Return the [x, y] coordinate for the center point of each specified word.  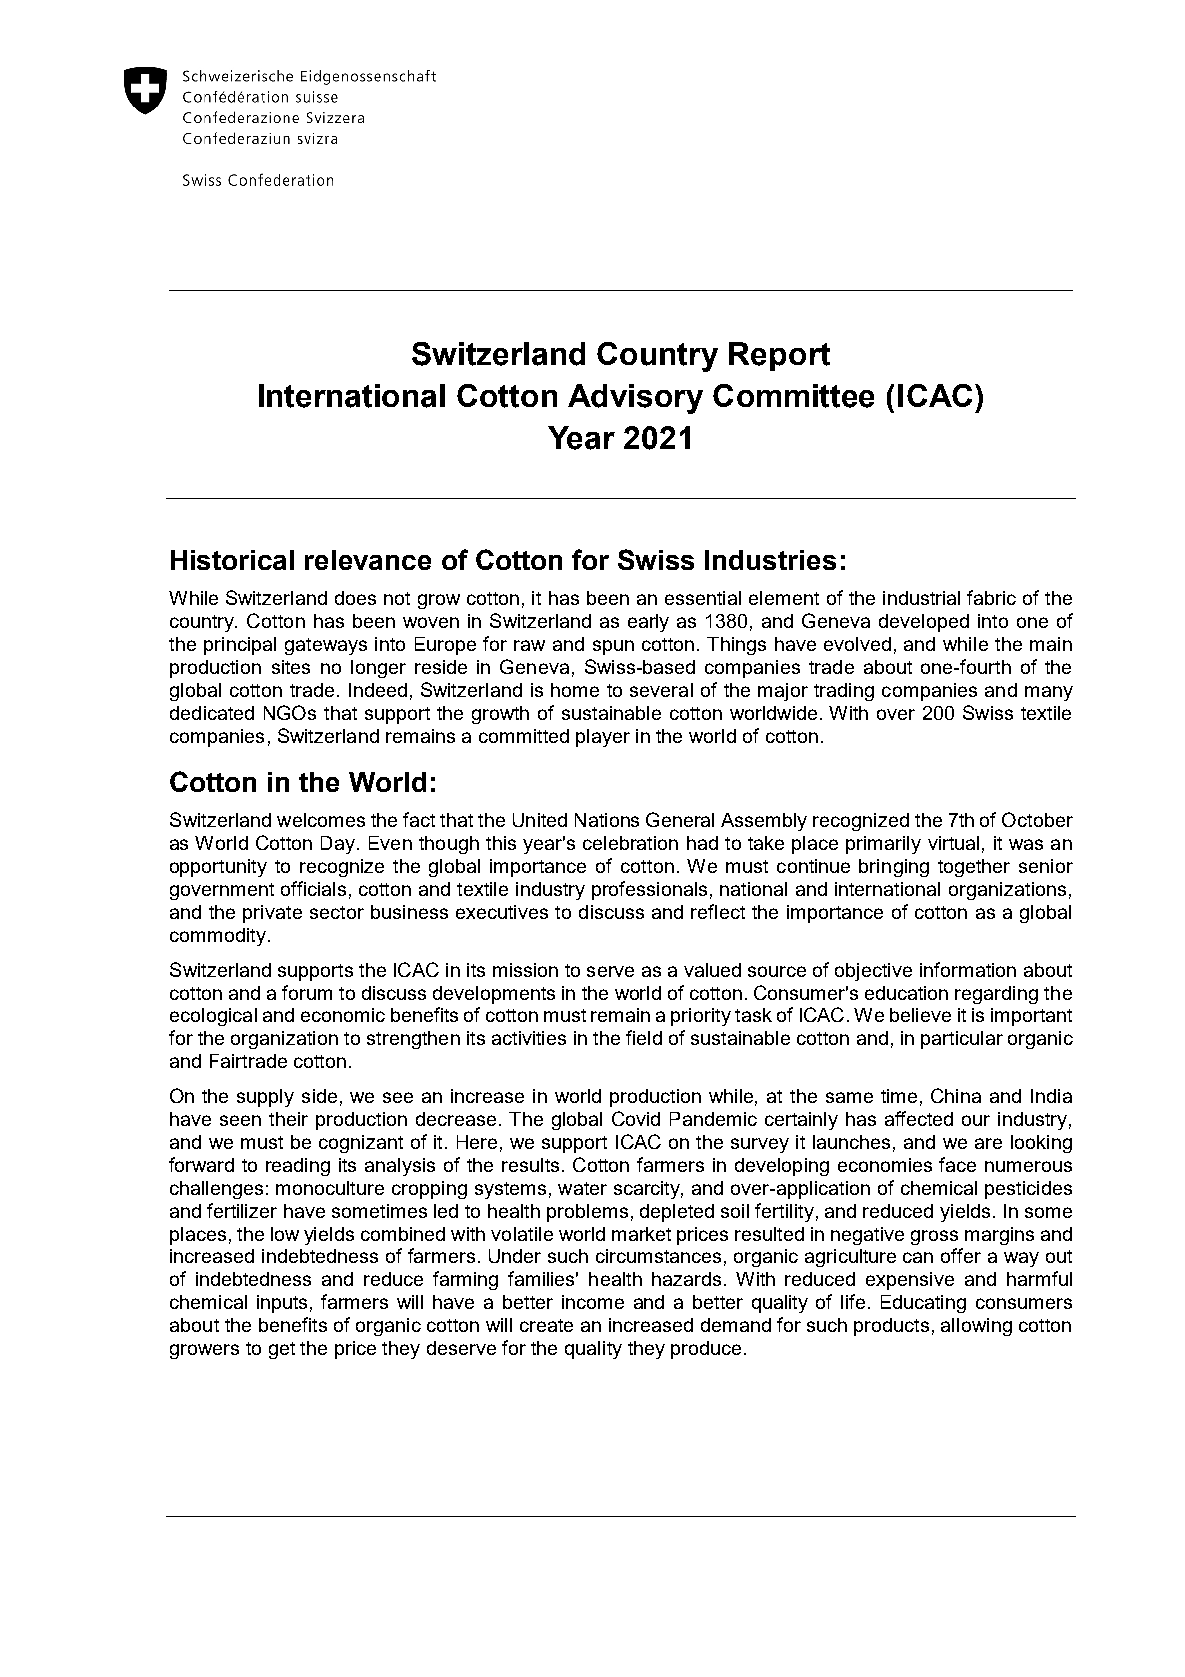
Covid [636, 1118]
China [956, 1095]
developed [924, 623]
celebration [630, 843]
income [593, 1302]
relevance [368, 560]
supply [265, 1098]
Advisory [635, 399]
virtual [953, 843]
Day [339, 845]
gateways [326, 646]
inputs [282, 1304]
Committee [793, 396]
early [648, 623]
